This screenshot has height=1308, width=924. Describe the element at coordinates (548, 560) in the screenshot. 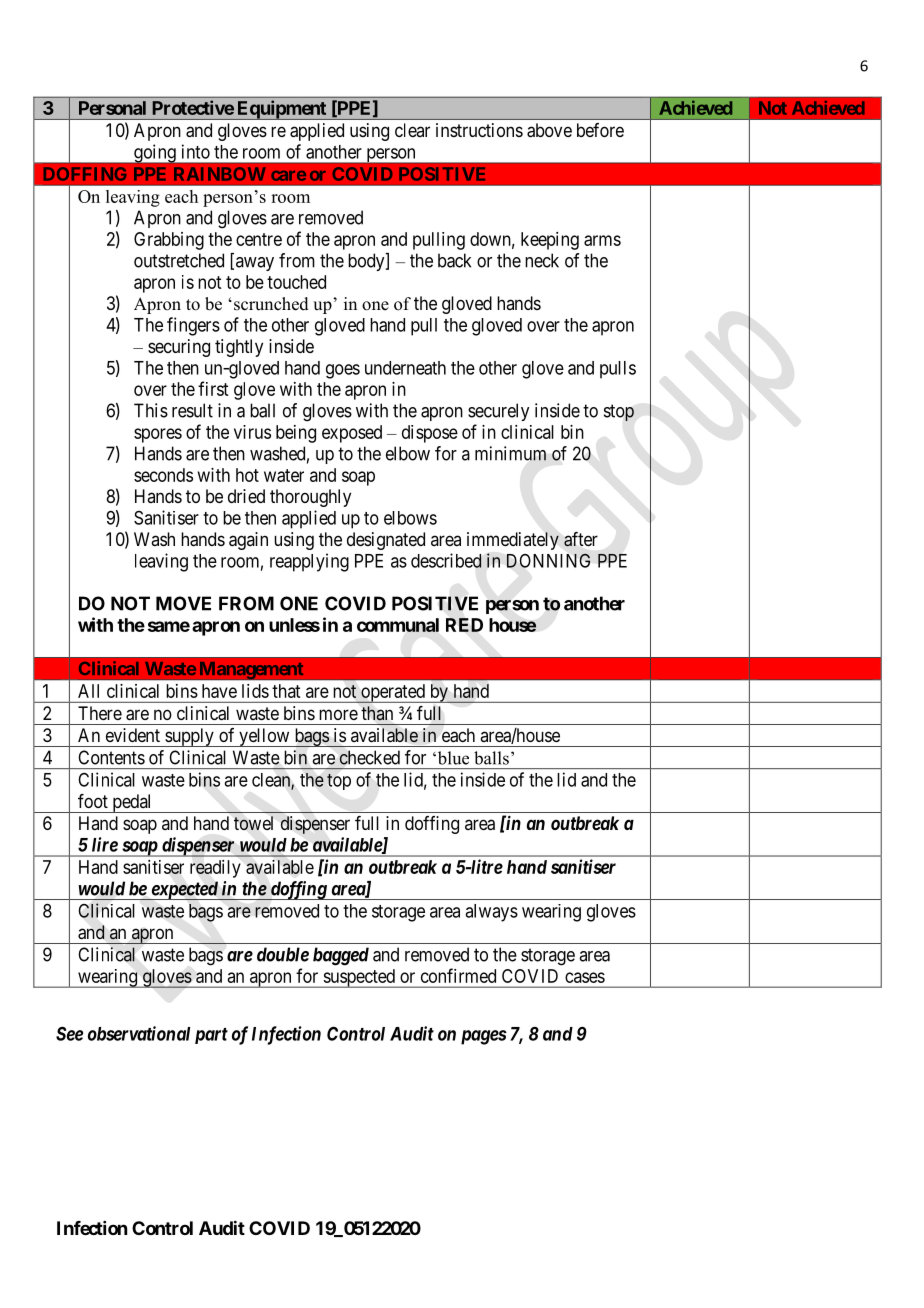

I see `DONNING` at that location.
